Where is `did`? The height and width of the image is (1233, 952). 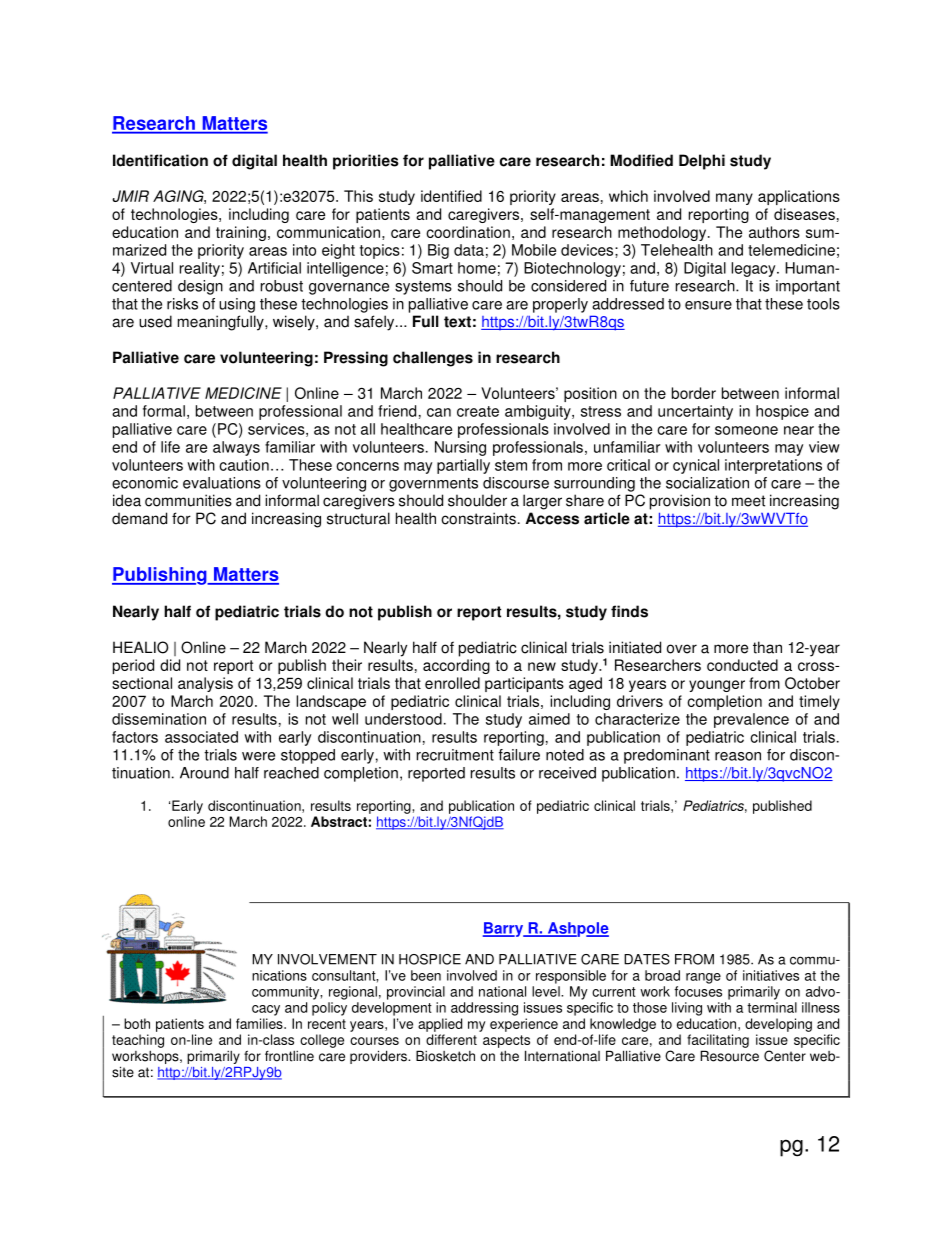
did is located at coordinates (170, 665).
